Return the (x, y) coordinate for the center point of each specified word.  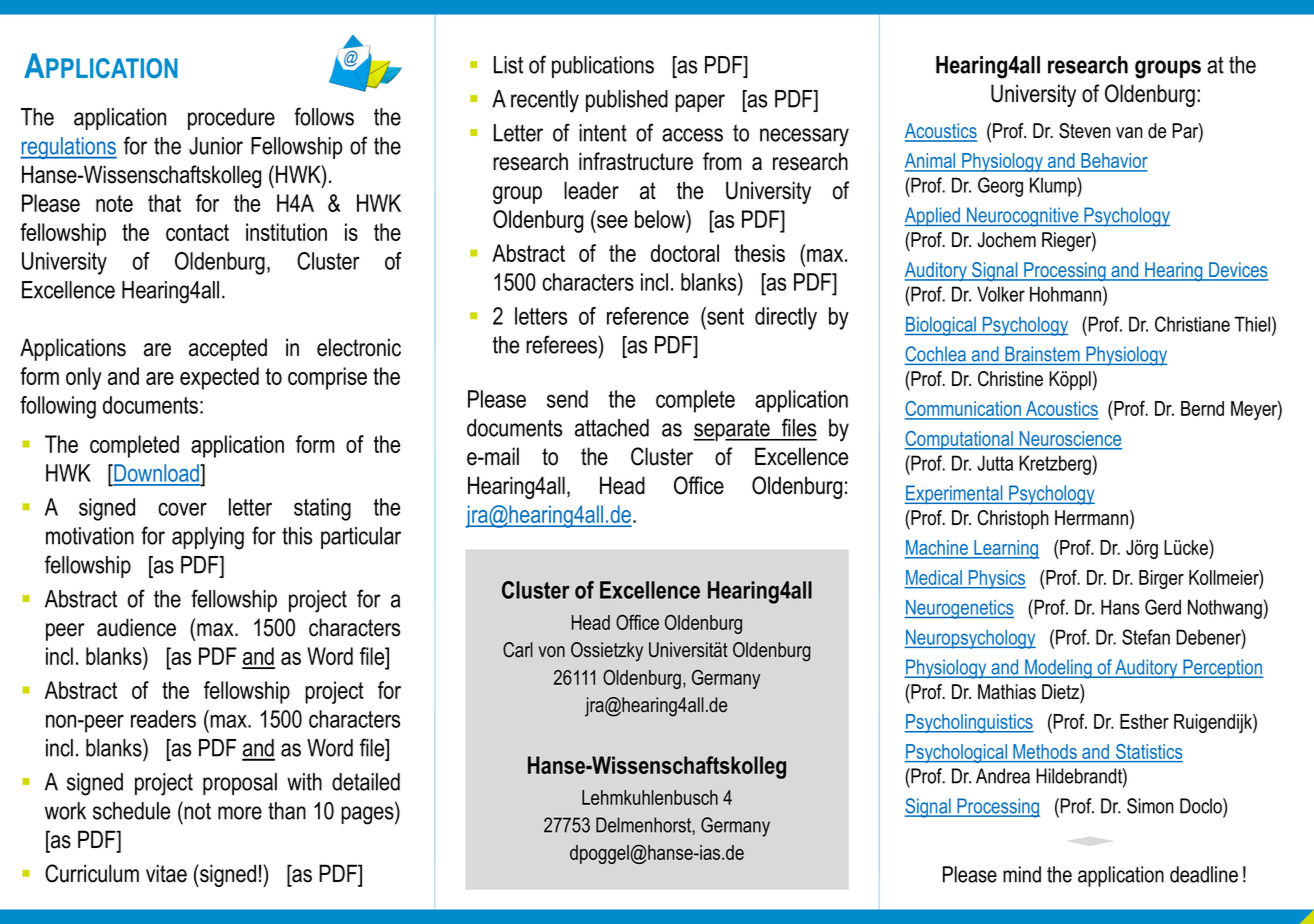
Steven (1085, 131)
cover (182, 509)
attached (612, 428)
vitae (166, 873)
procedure (231, 119)
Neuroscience (1069, 440)
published (627, 101)
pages (368, 815)
